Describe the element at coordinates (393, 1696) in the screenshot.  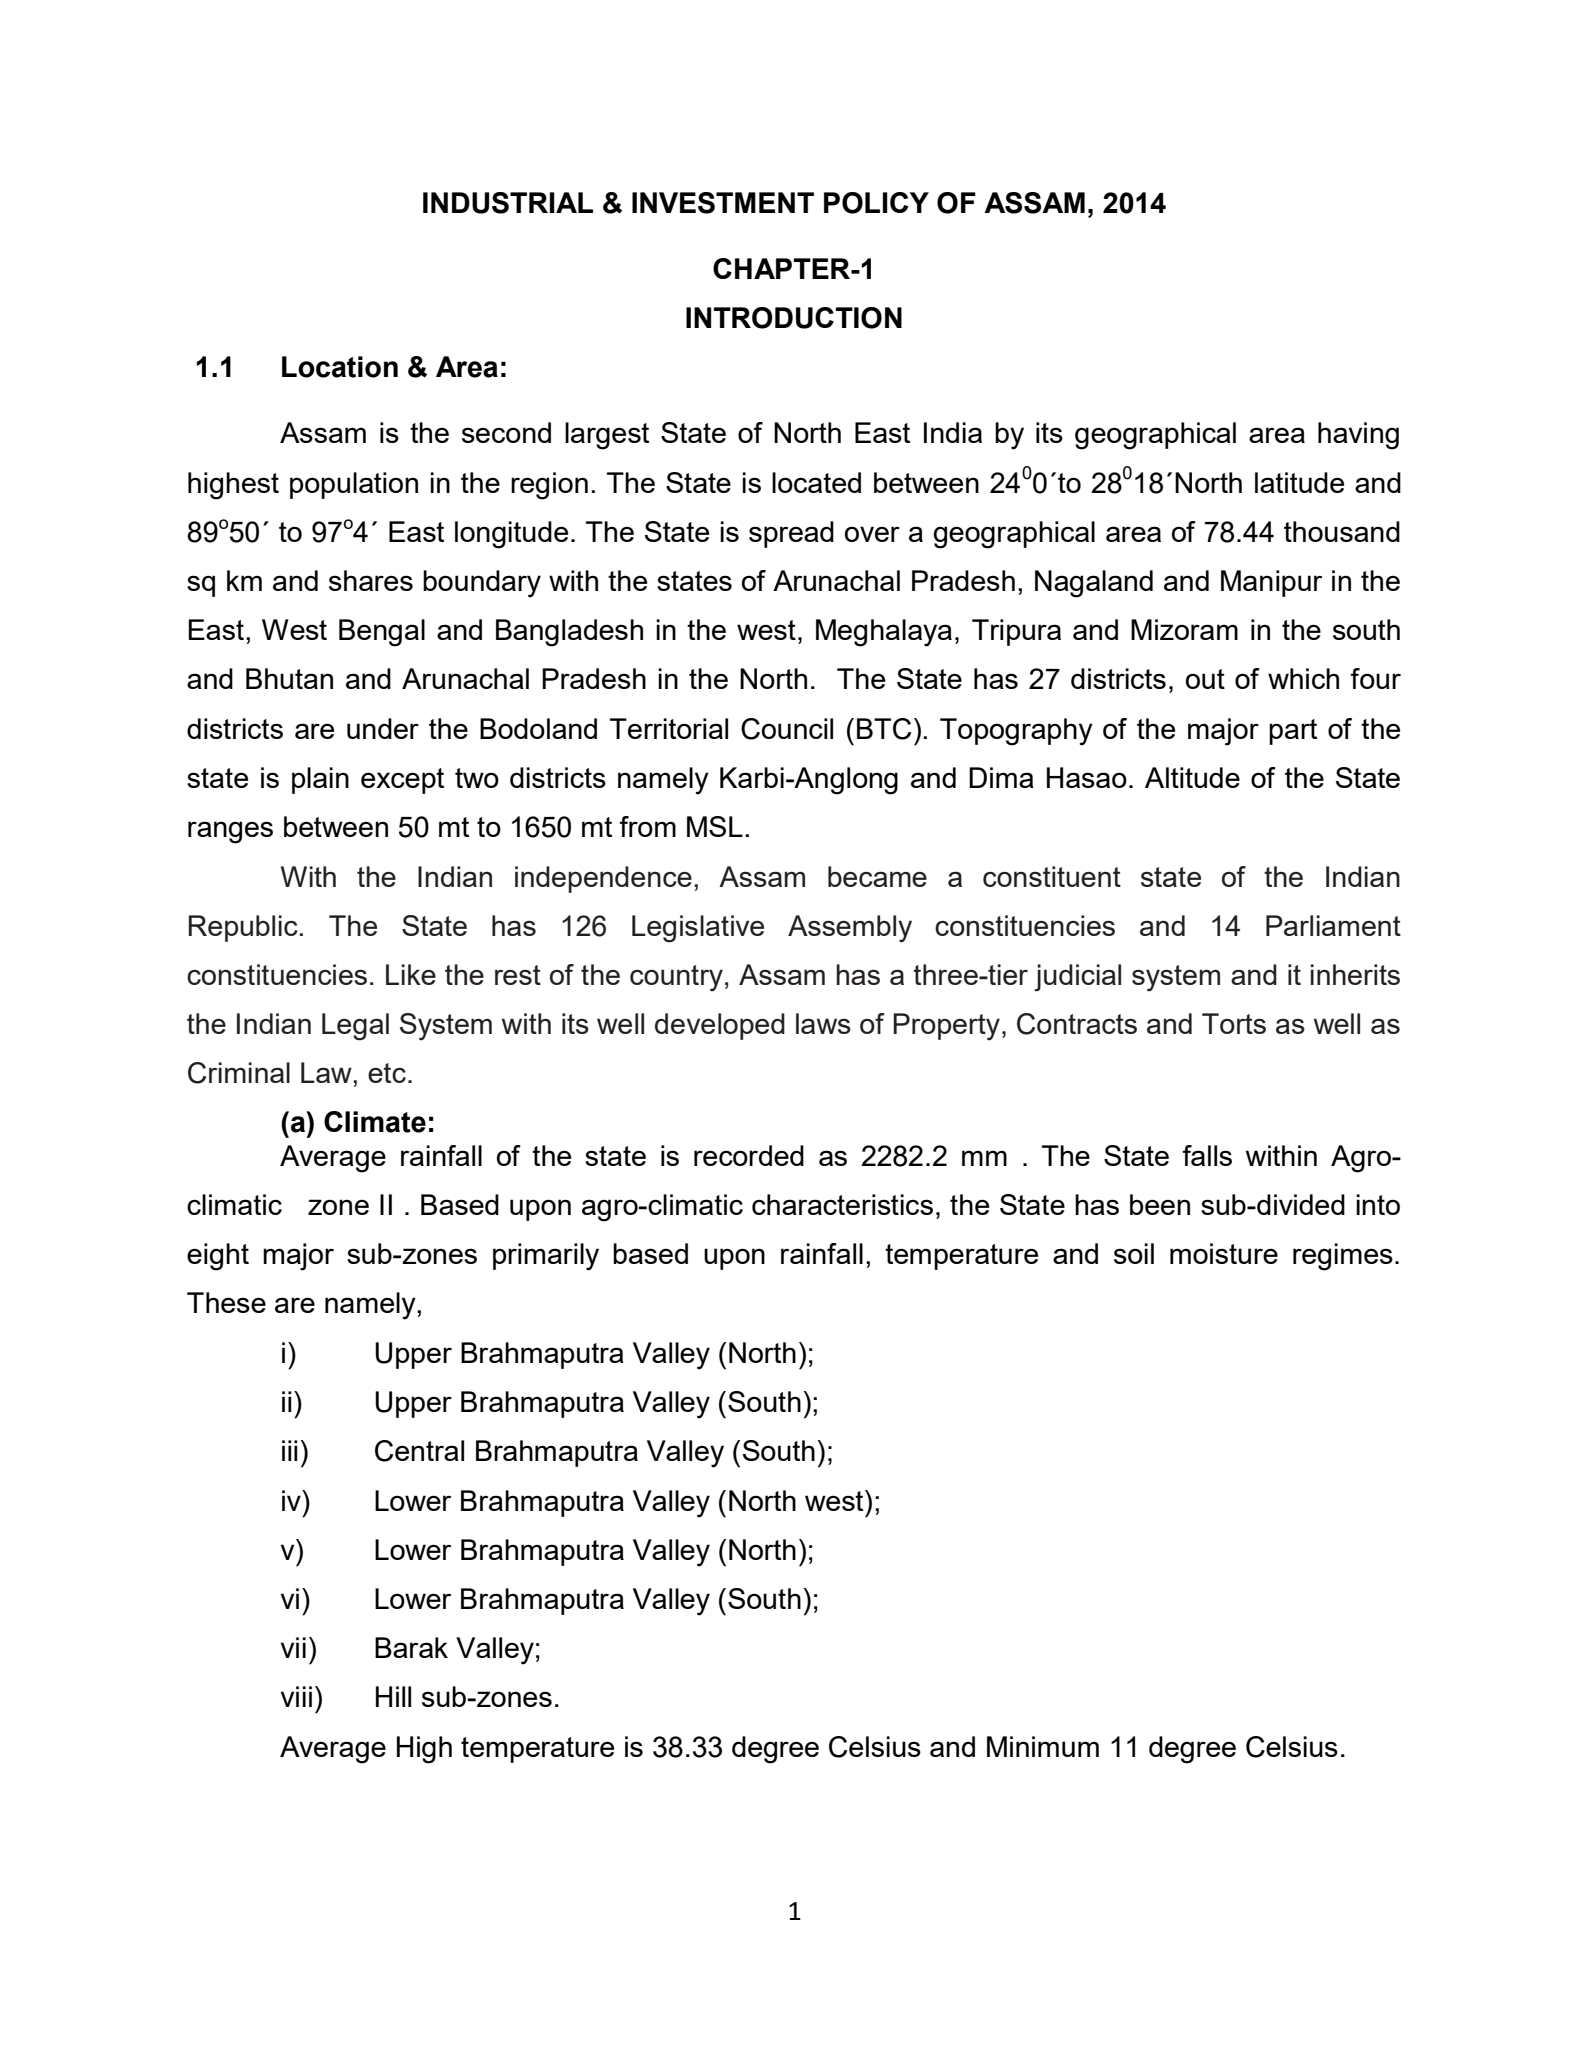
I see `Hill` at that location.
